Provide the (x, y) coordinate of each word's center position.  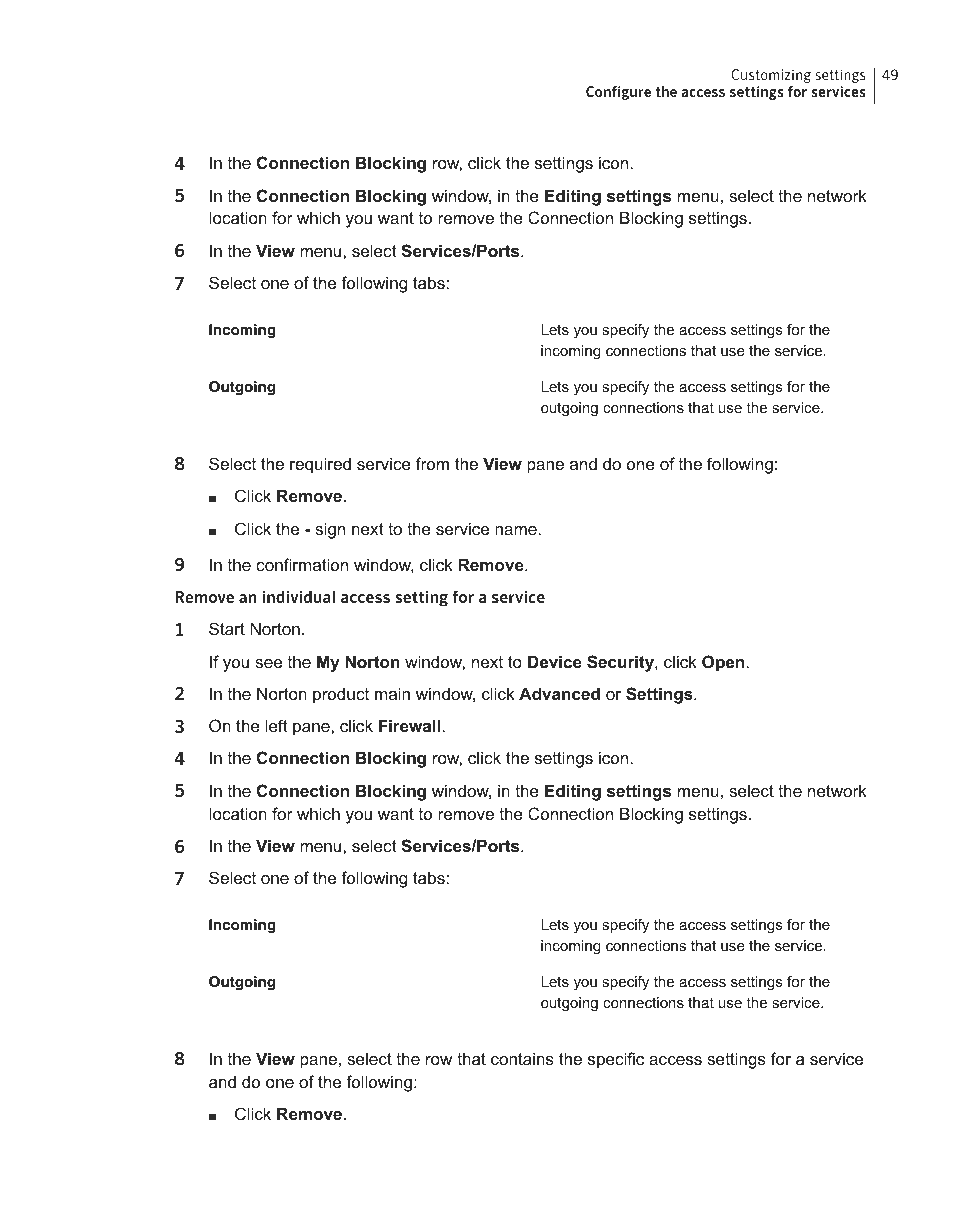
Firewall (409, 725)
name (516, 530)
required (320, 465)
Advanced (559, 693)
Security (621, 663)
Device (555, 661)
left (277, 725)
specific (616, 1060)
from (432, 463)
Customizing (771, 76)
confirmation (302, 564)
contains (522, 1058)
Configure (618, 93)
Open (723, 663)
